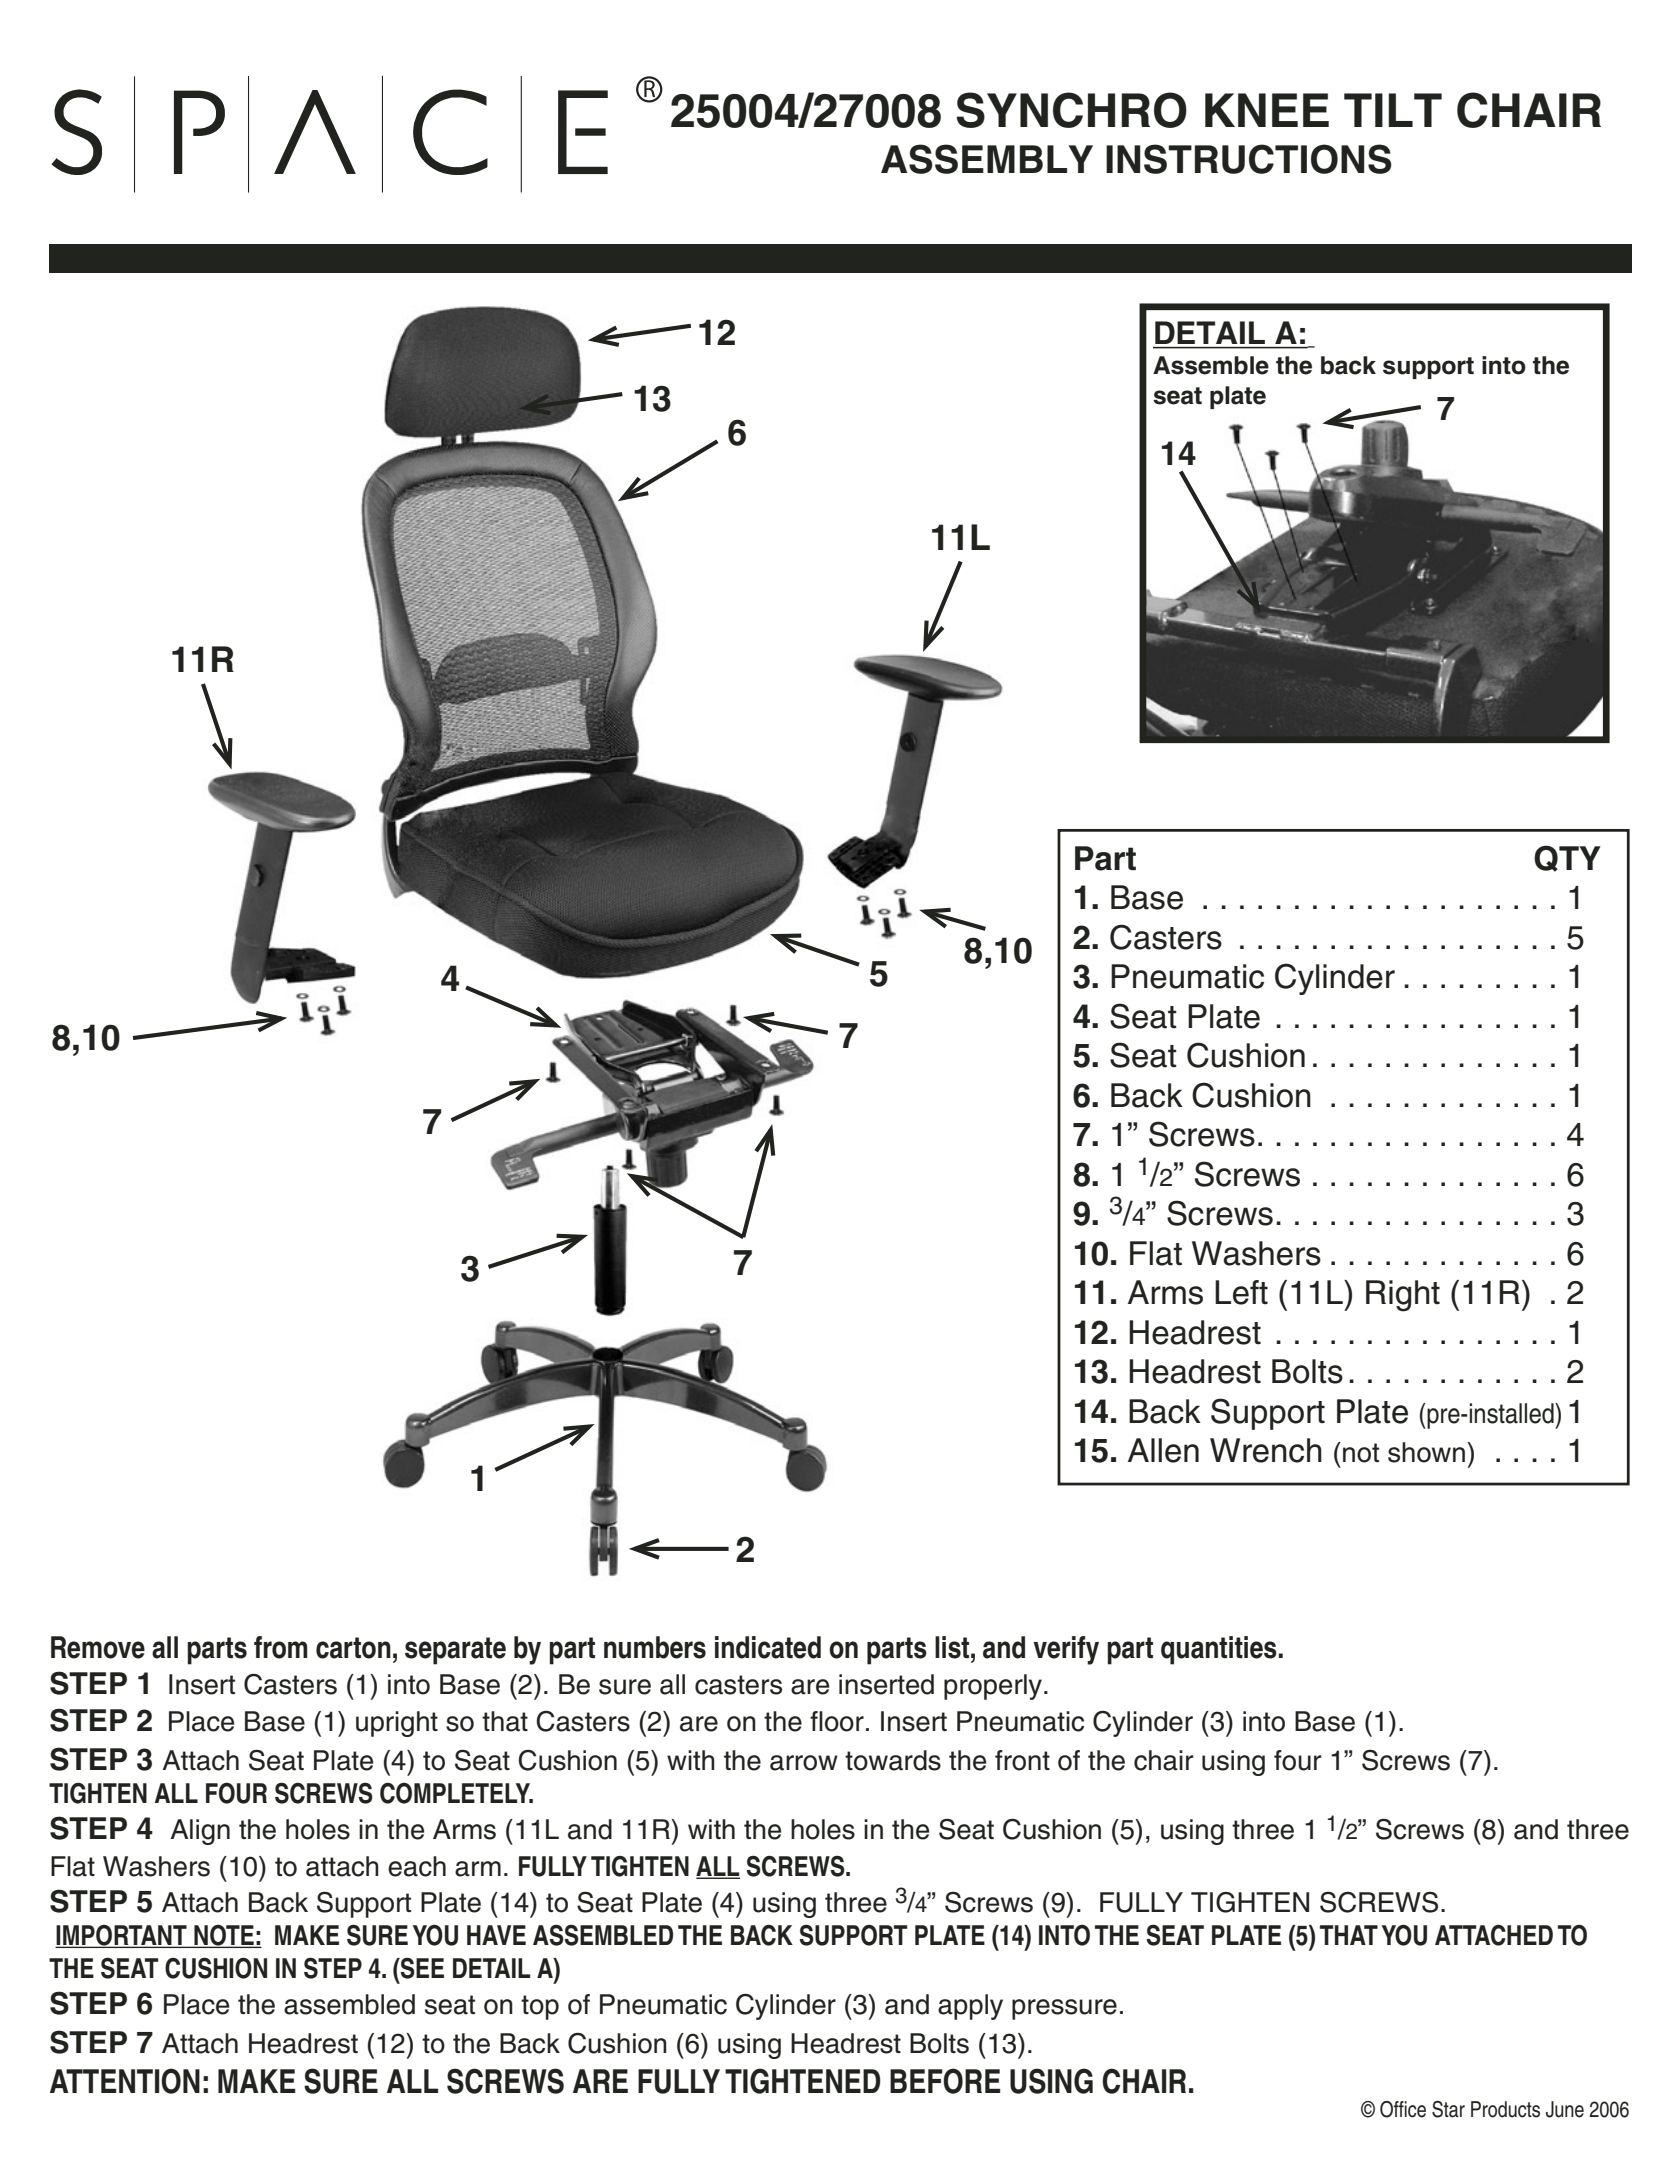  What do you see at coordinates (945, 2081) in the image?
I see `BEFORE` at bounding box center [945, 2081].
